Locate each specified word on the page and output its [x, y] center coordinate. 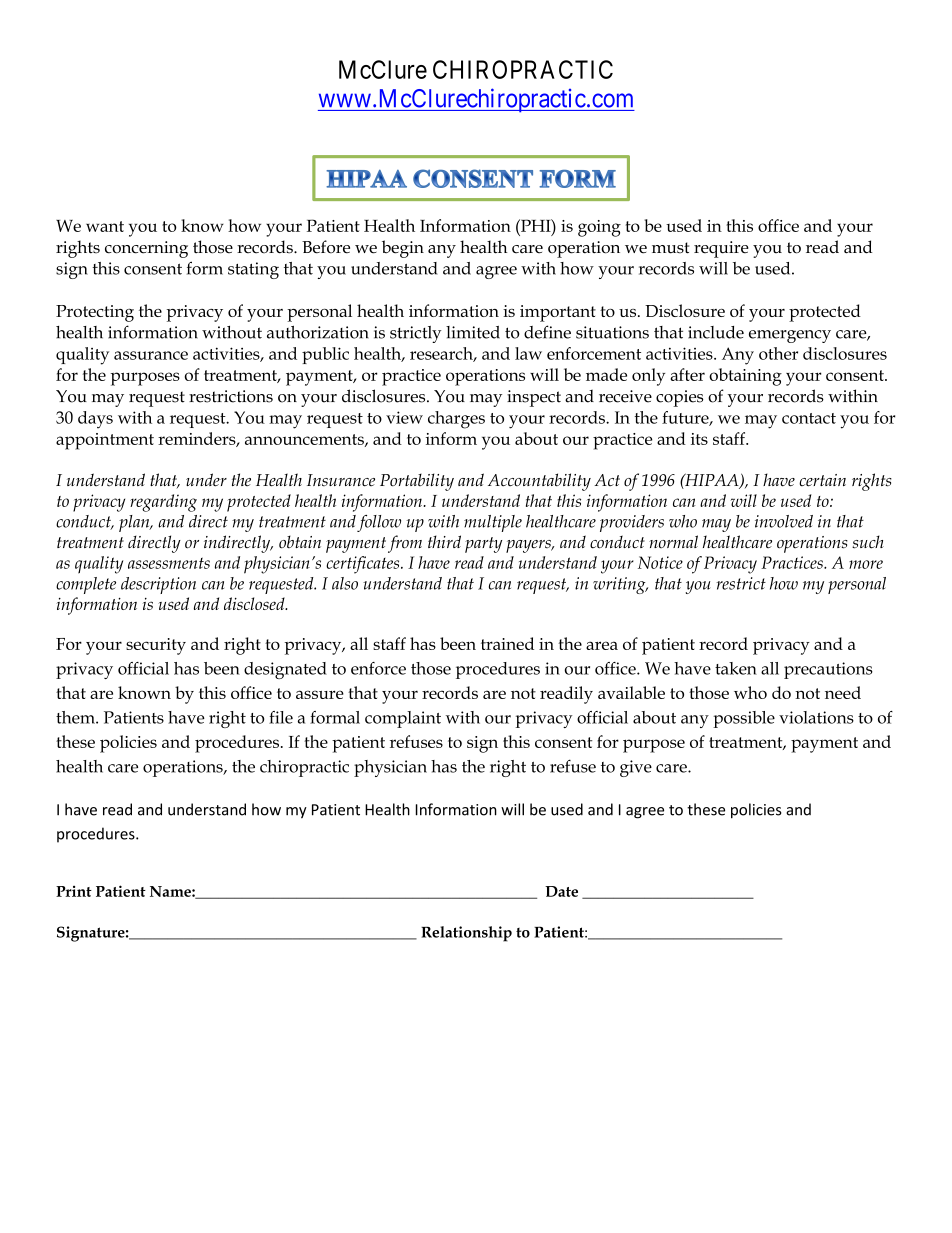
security [156, 646]
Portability [417, 482]
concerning [146, 249]
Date [561, 891]
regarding [163, 503]
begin [403, 249]
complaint [403, 719]
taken [736, 668]
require [721, 249]
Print [74, 891]
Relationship [466, 934]
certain [822, 480]
